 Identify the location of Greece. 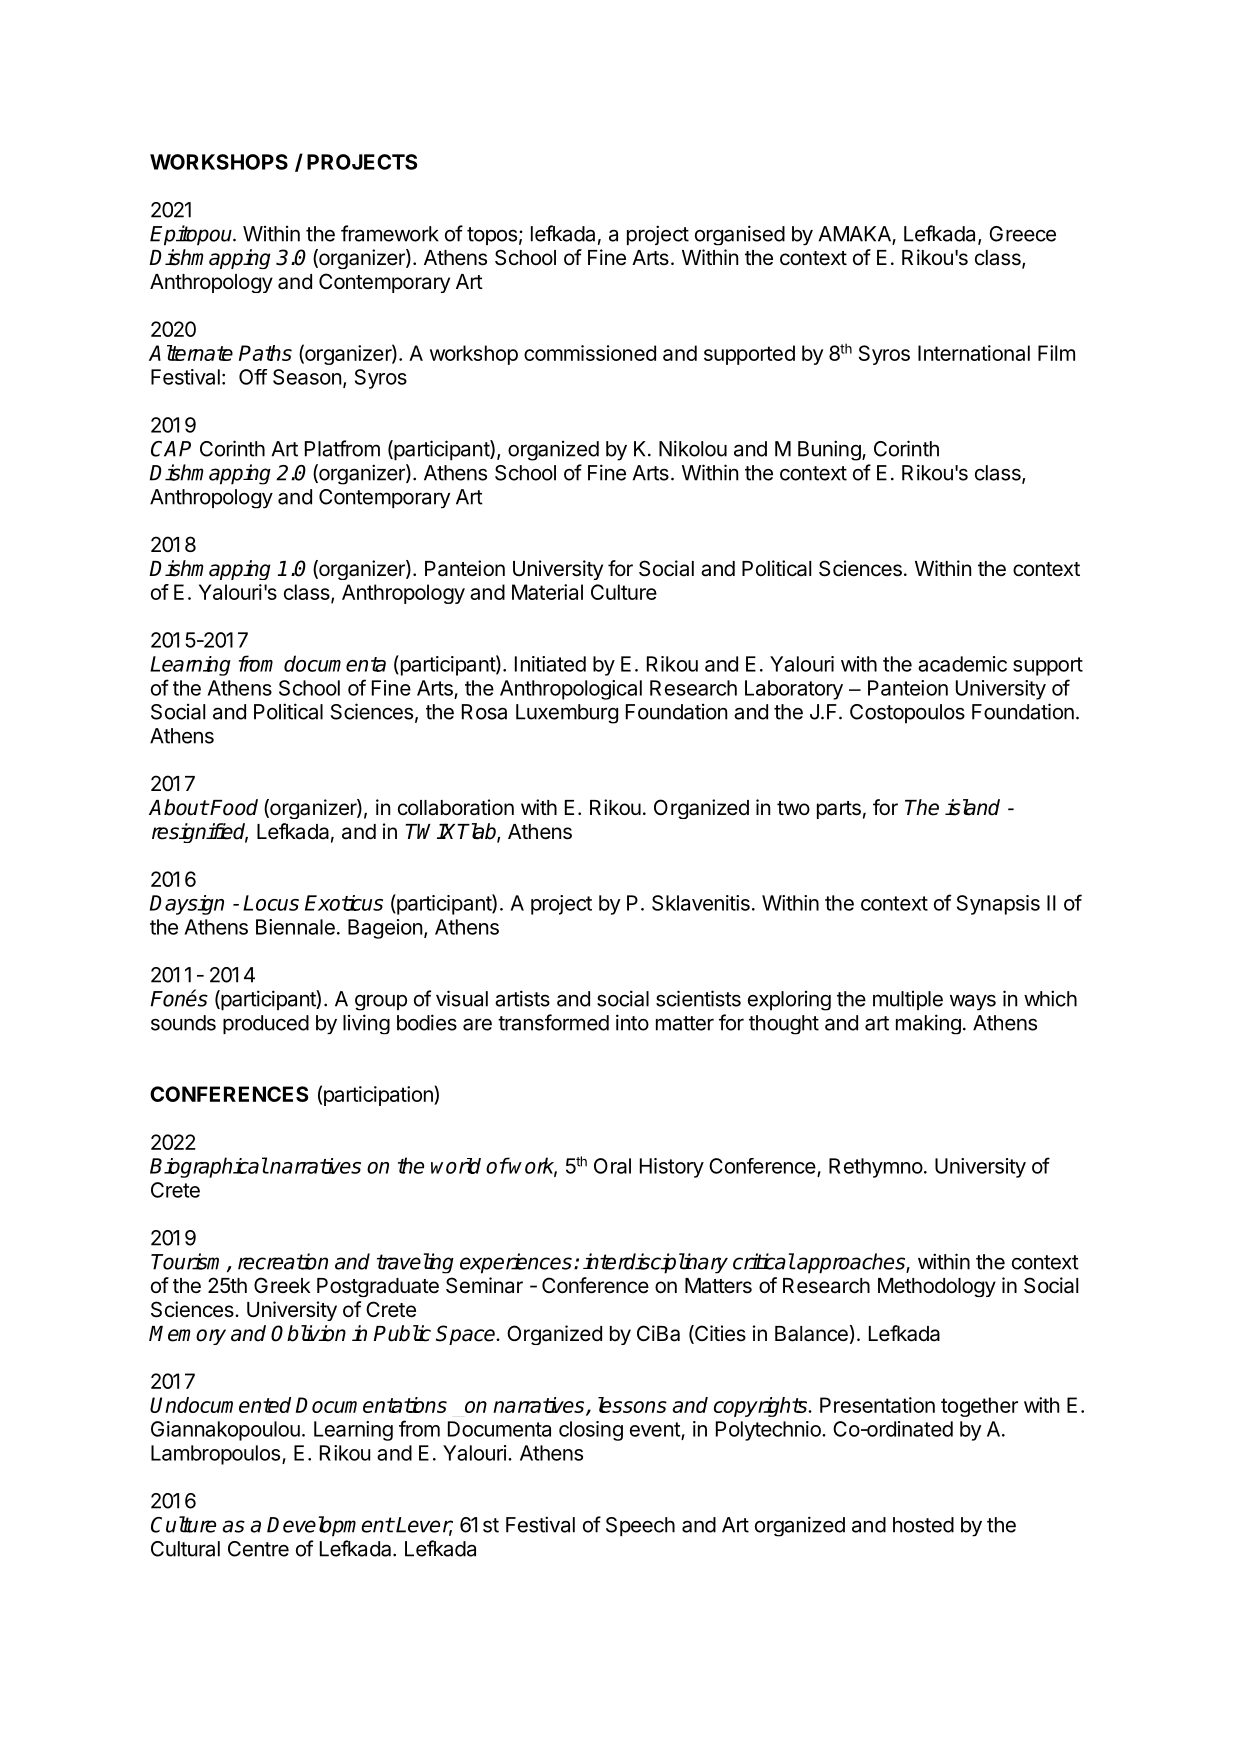
(1022, 234).
